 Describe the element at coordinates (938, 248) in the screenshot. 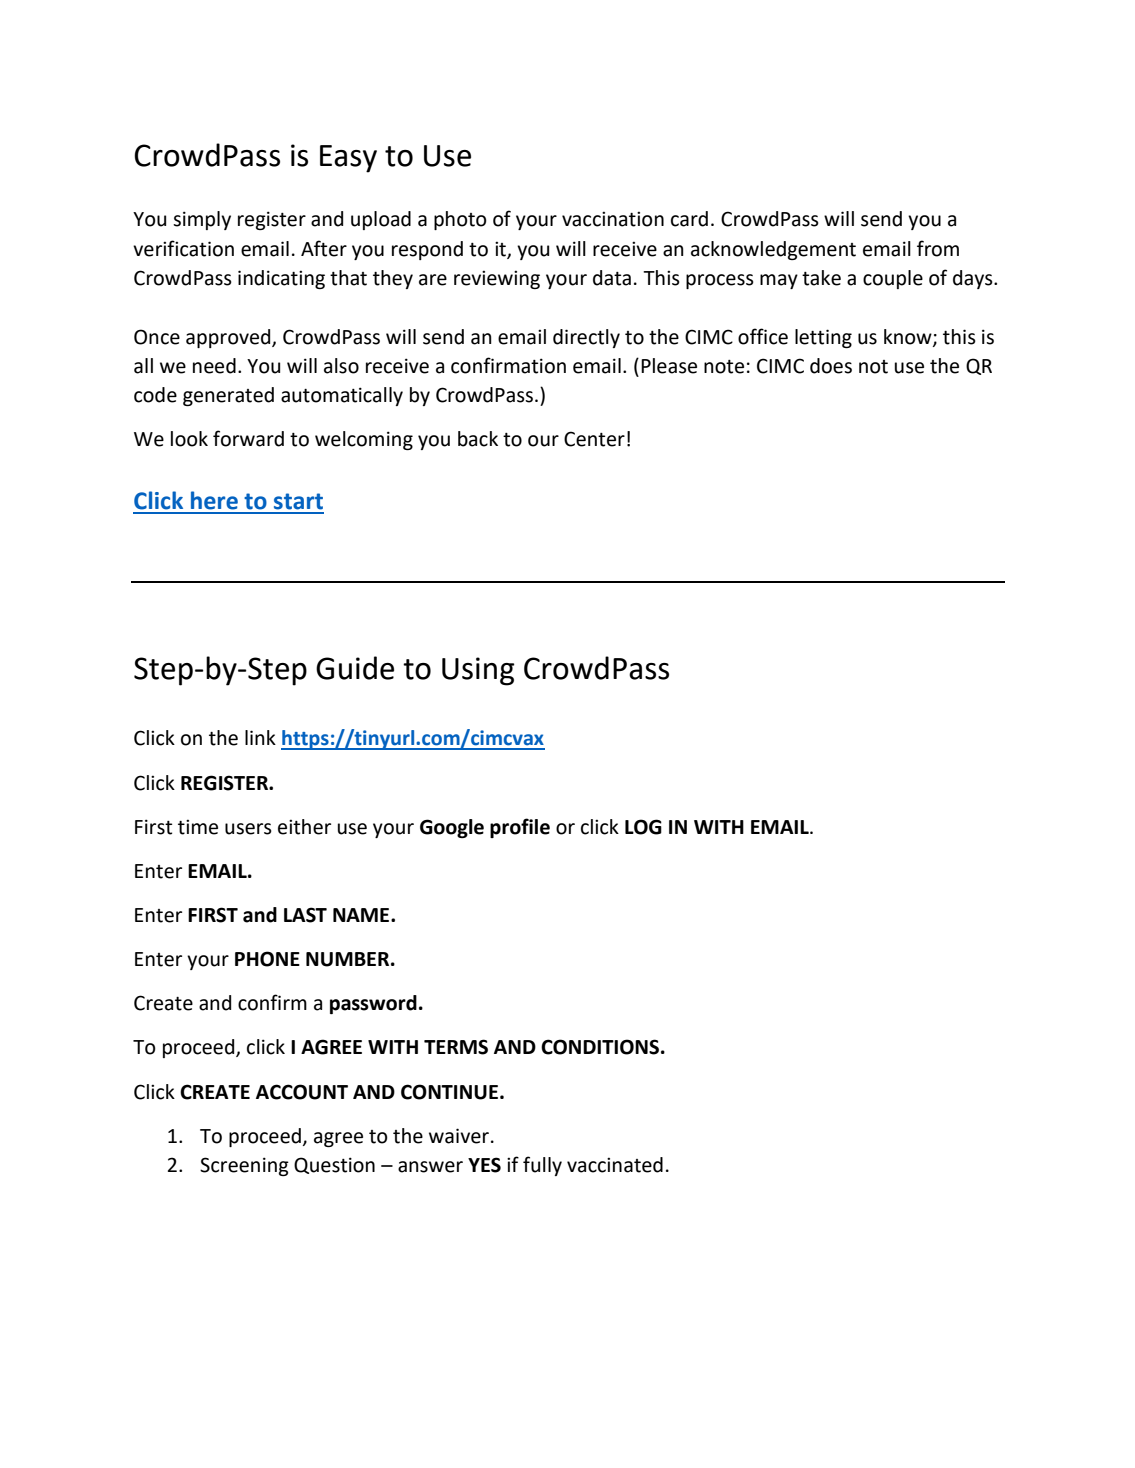

I see `from` at that location.
